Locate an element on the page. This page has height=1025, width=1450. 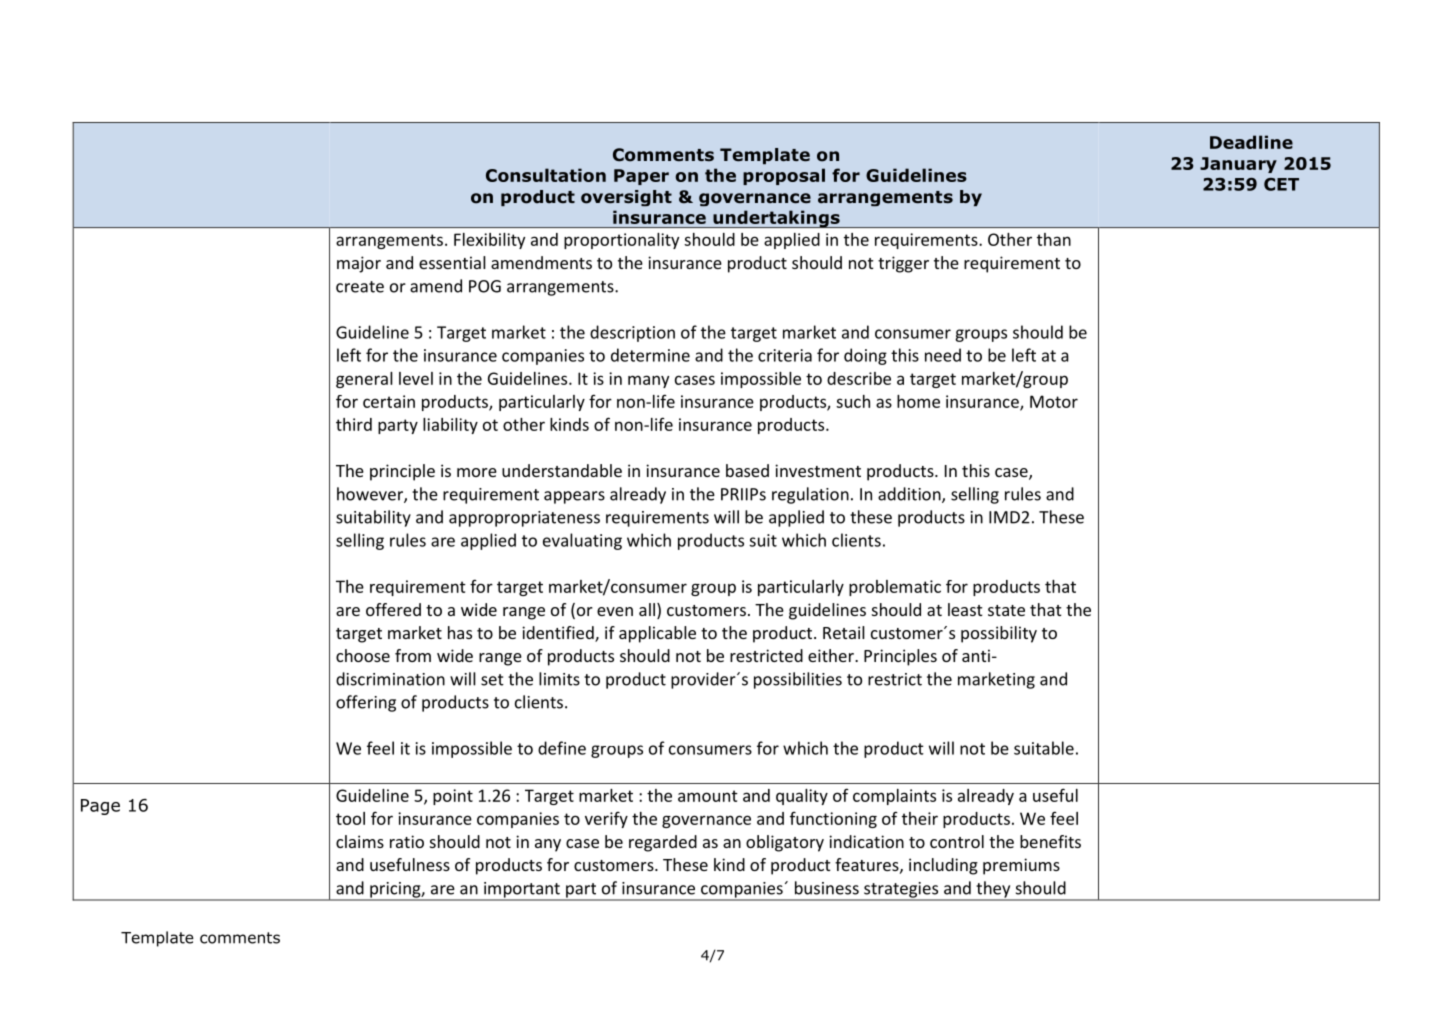
appears is located at coordinates (574, 497).
